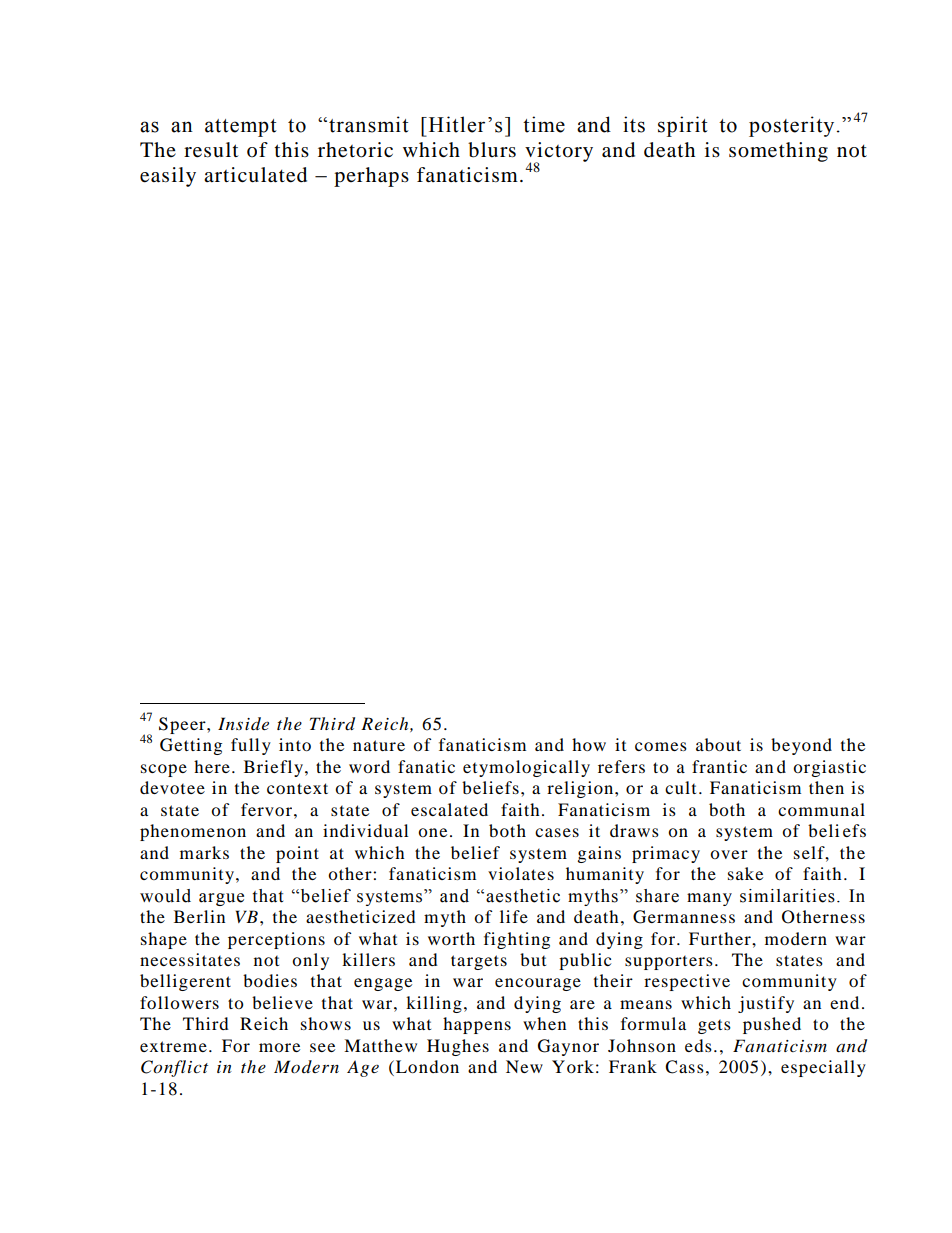 This screenshot has width=952, height=1233. I want to click on Inside, so click(243, 724).
